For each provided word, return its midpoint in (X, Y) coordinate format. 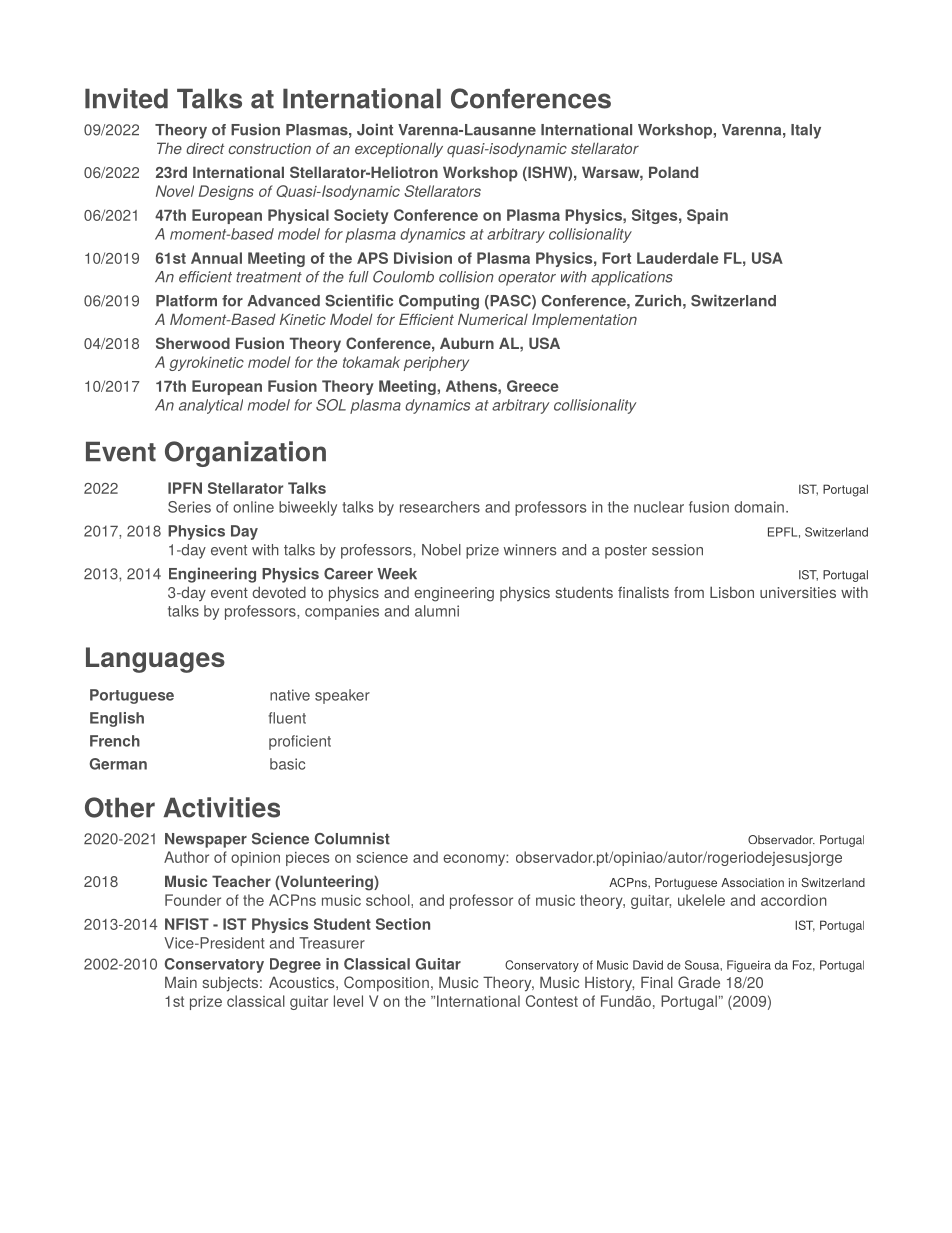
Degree (295, 965)
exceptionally (399, 150)
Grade (699, 982)
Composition (386, 984)
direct (205, 148)
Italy (806, 131)
